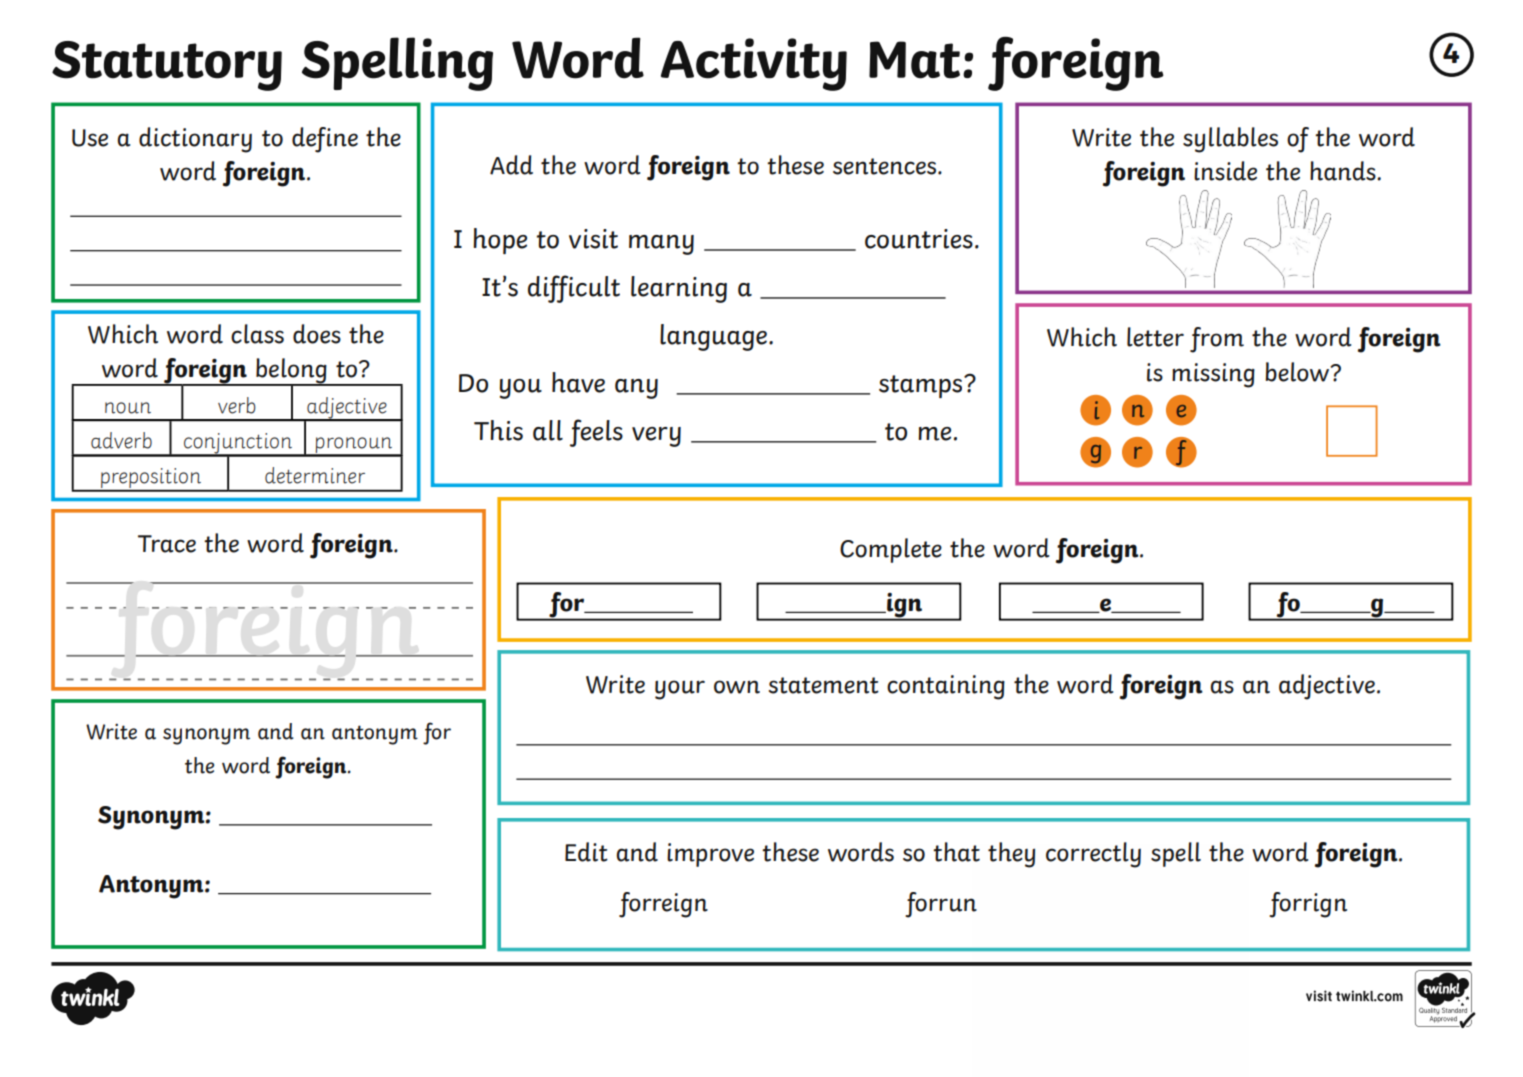 The image size is (1523, 1077). I want to click on syllables, so click(1230, 140).
